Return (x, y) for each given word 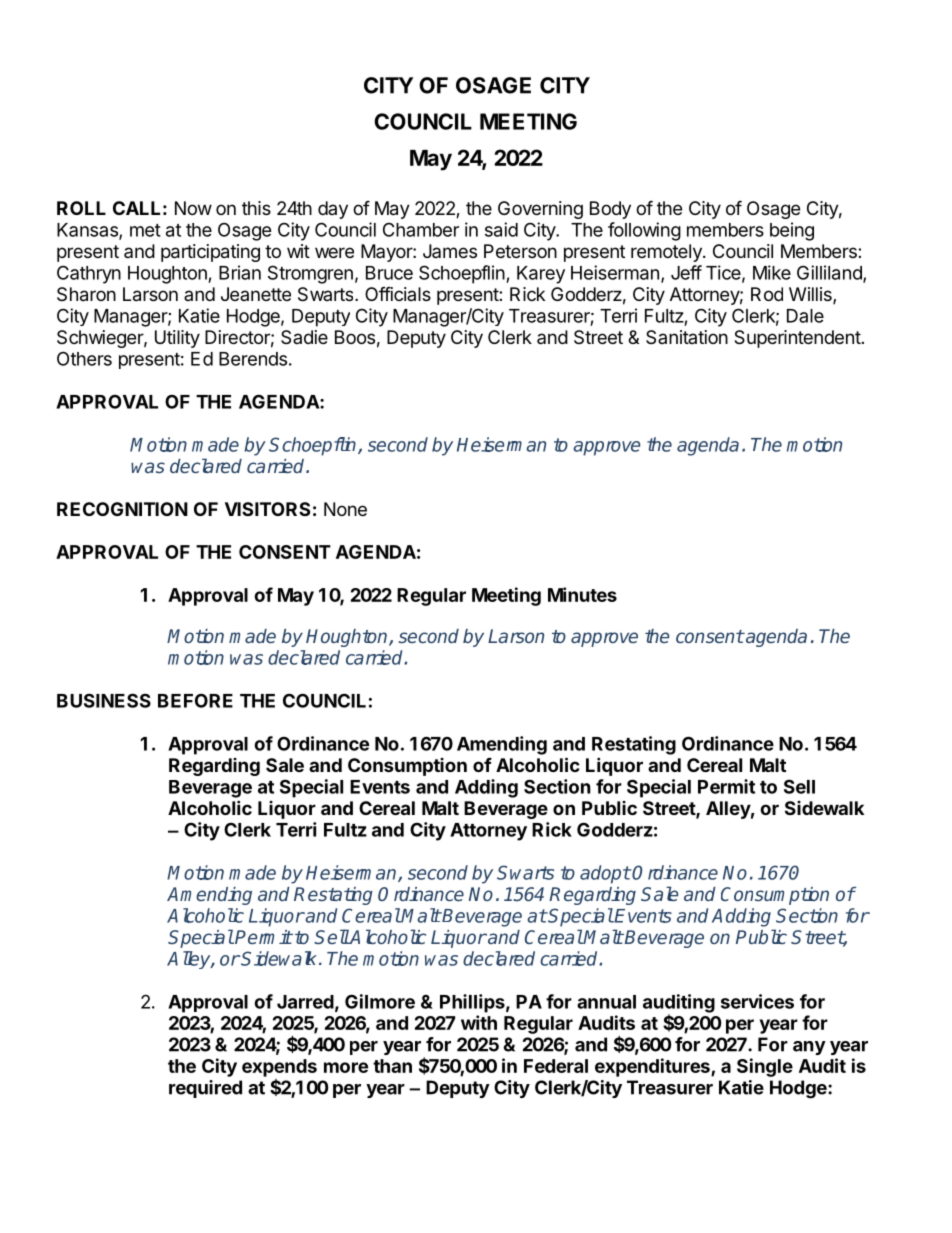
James (450, 251)
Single (765, 1067)
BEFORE (195, 700)
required (205, 1089)
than (392, 1066)
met (145, 230)
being (792, 231)
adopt (605, 874)
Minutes (582, 594)
